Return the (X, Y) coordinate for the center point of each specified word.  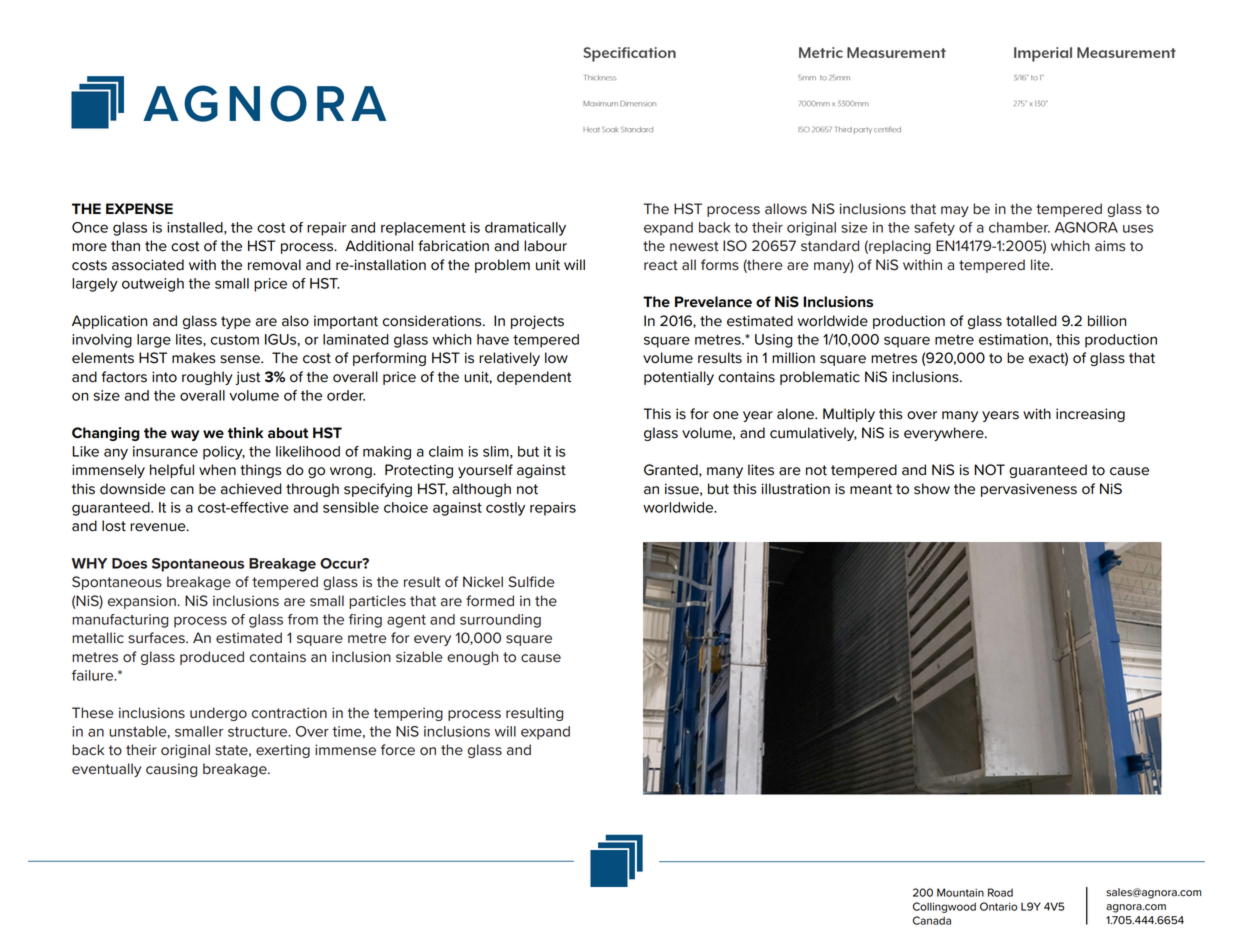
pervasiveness (1029, 490)
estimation (1014, 339)
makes (193, 358)
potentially (679, 378)
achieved (251, 489)
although (481, 490)
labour (545, 246)
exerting (283, 751)
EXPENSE (139, 209)
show (932, 489)
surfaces (157, 638)
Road (1000, 892)
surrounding (500, 621)
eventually (106, 770)
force (398, 750)
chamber (1019, 227)
